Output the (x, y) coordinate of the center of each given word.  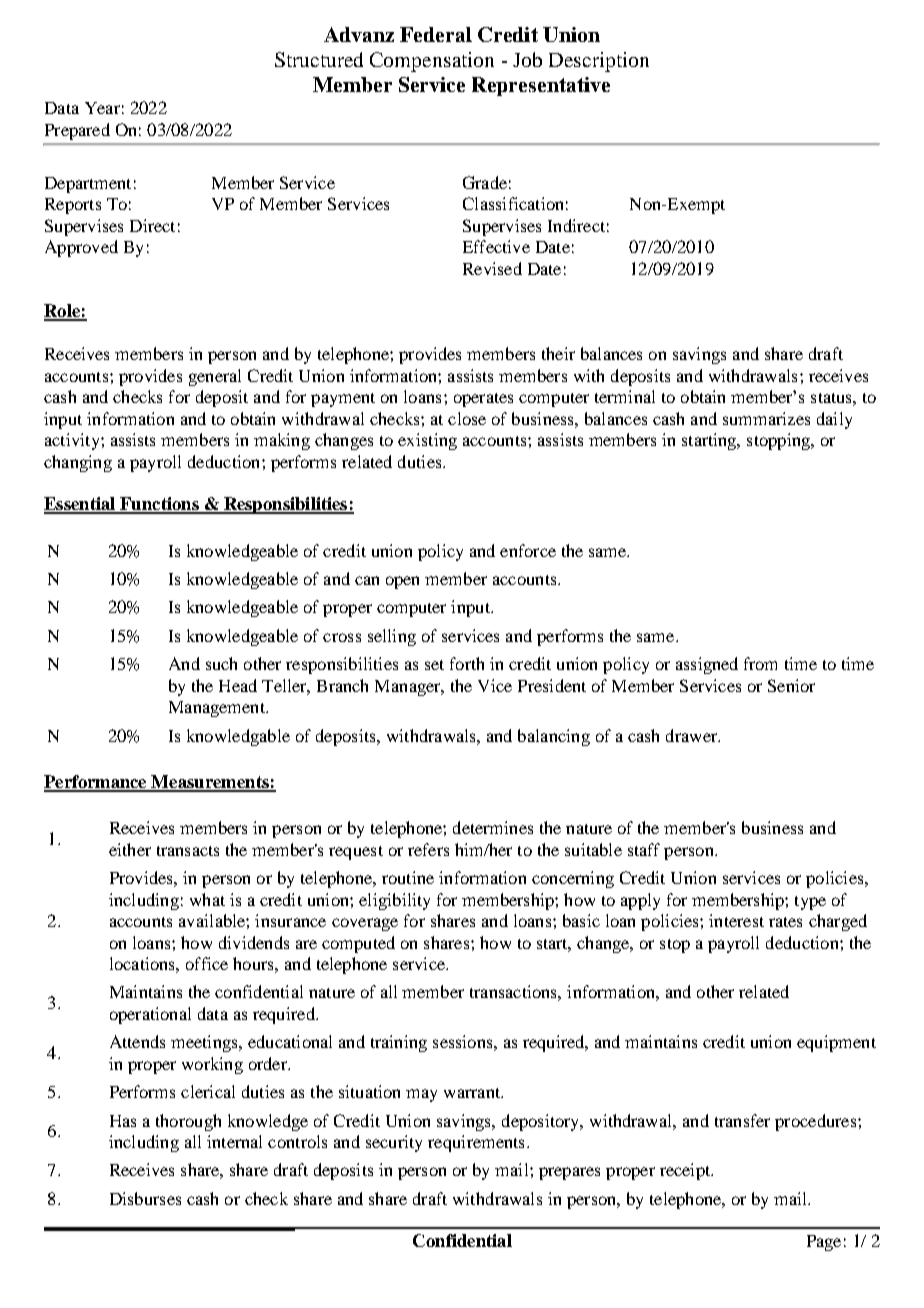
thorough (188, 1122)
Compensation (432, 62)
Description (599, 62)
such (221, 663)
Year (102, 108)
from (760, 663)
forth (467, 663)
